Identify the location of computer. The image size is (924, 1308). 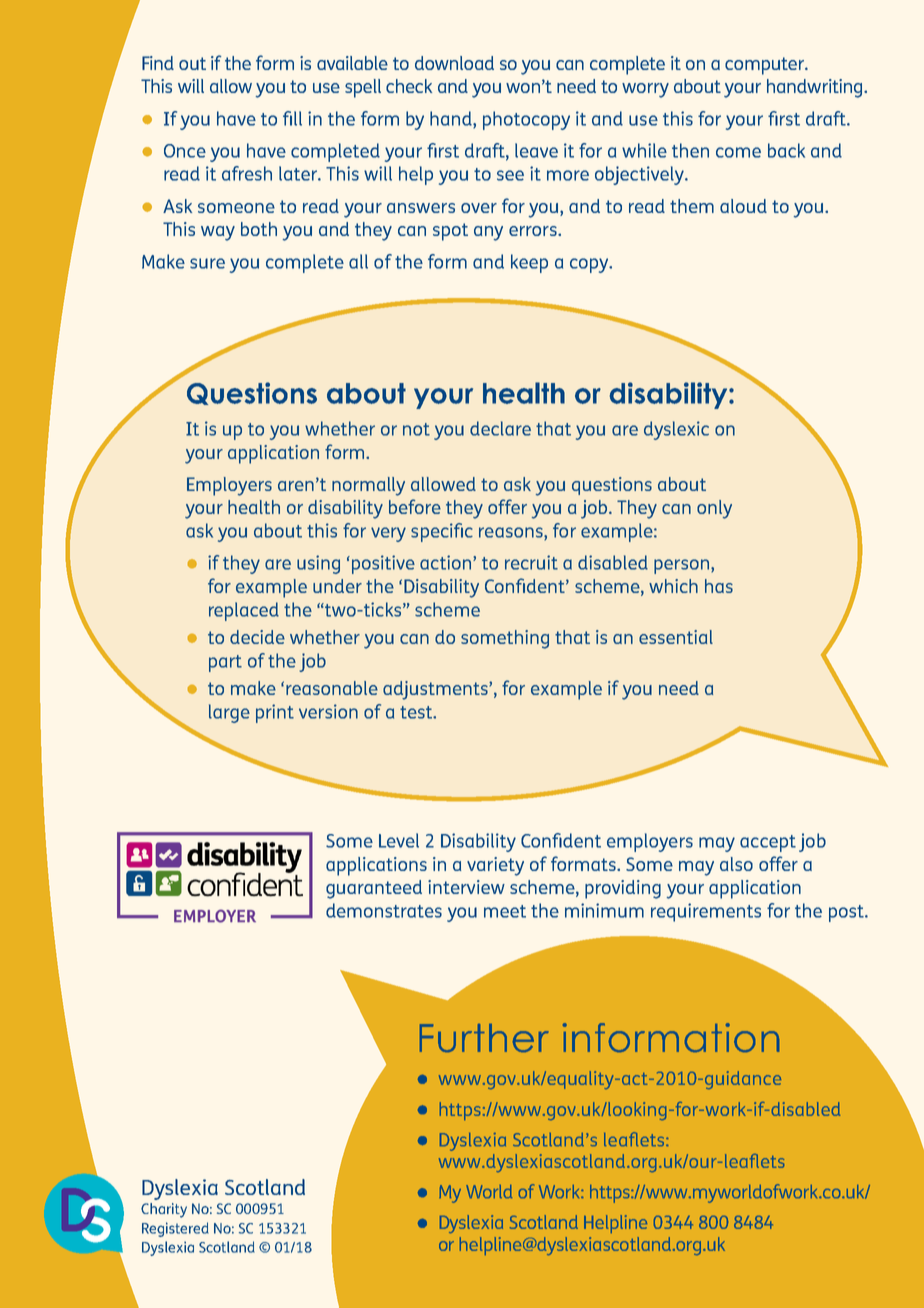
(766, 66).
